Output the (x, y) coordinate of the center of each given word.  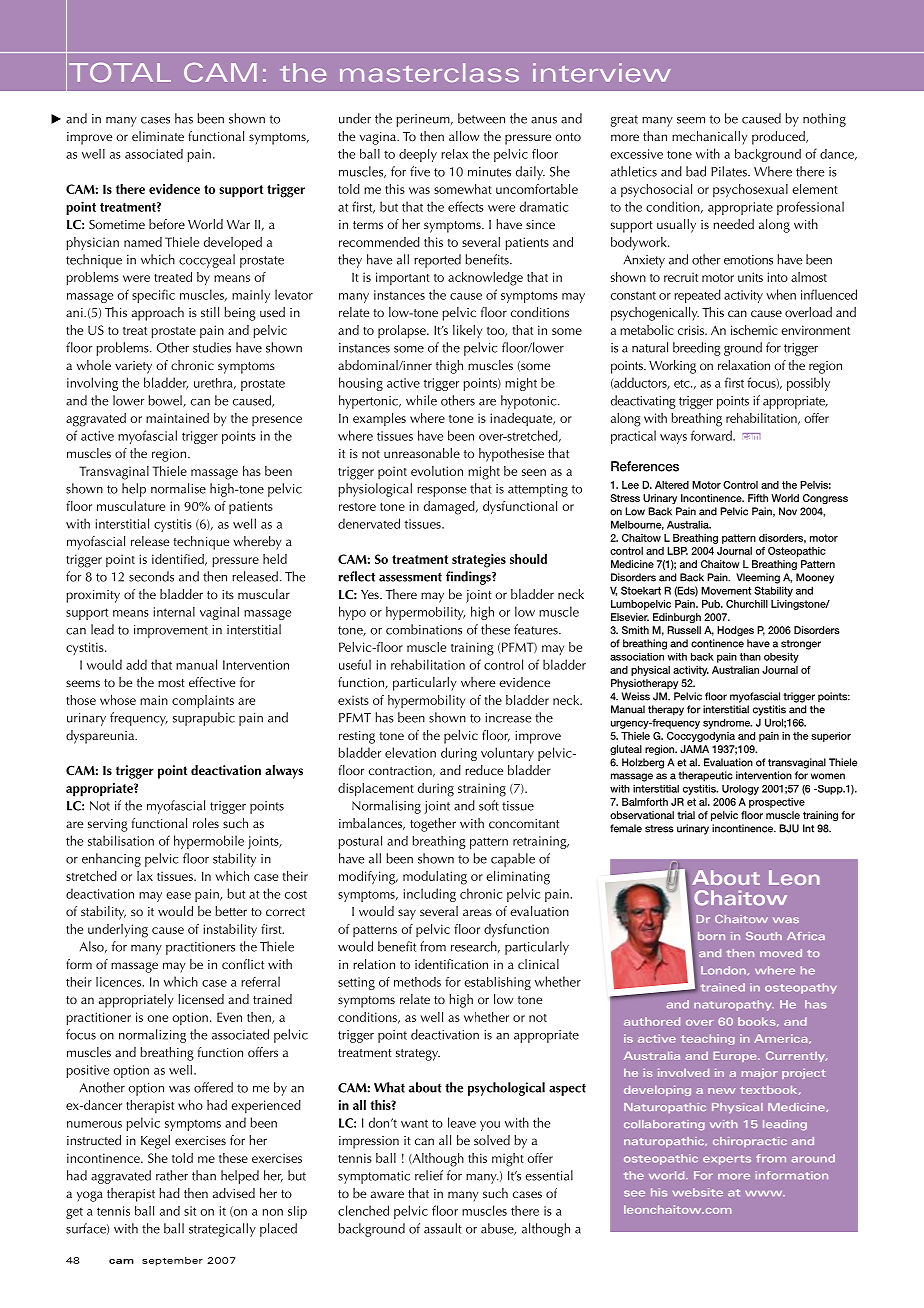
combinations (424, 629)
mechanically (710, 138)
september (172, 1261)
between (481, 118)
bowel (166, 401)
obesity (781, 658)
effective (212, 682)
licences (119, 982)
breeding (697, 349)
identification (451, 964)
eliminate (158, 136)
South (764, 936)
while (421, 400)
